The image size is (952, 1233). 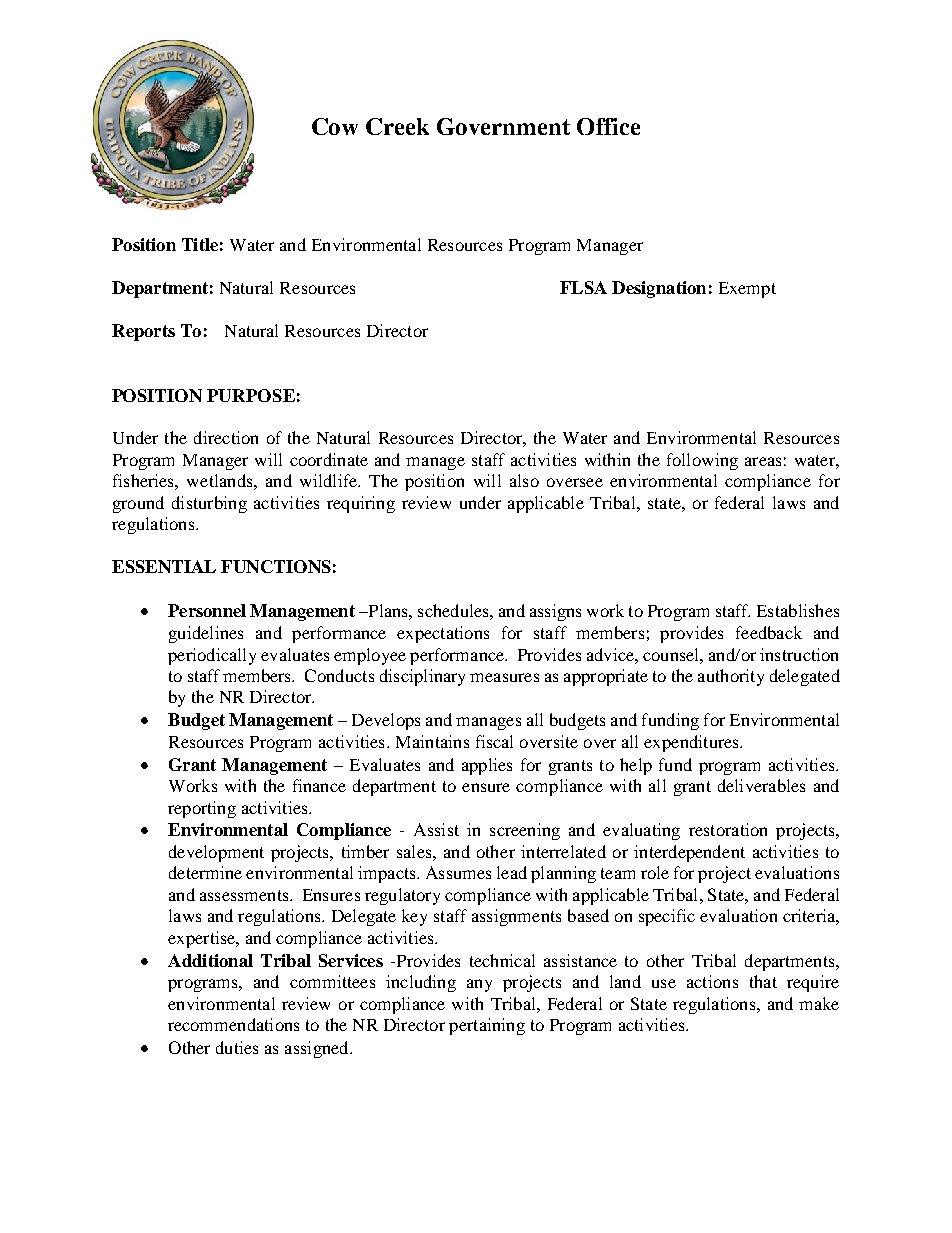 I want to click on PURPOSE, so click(x=251, y=395).
